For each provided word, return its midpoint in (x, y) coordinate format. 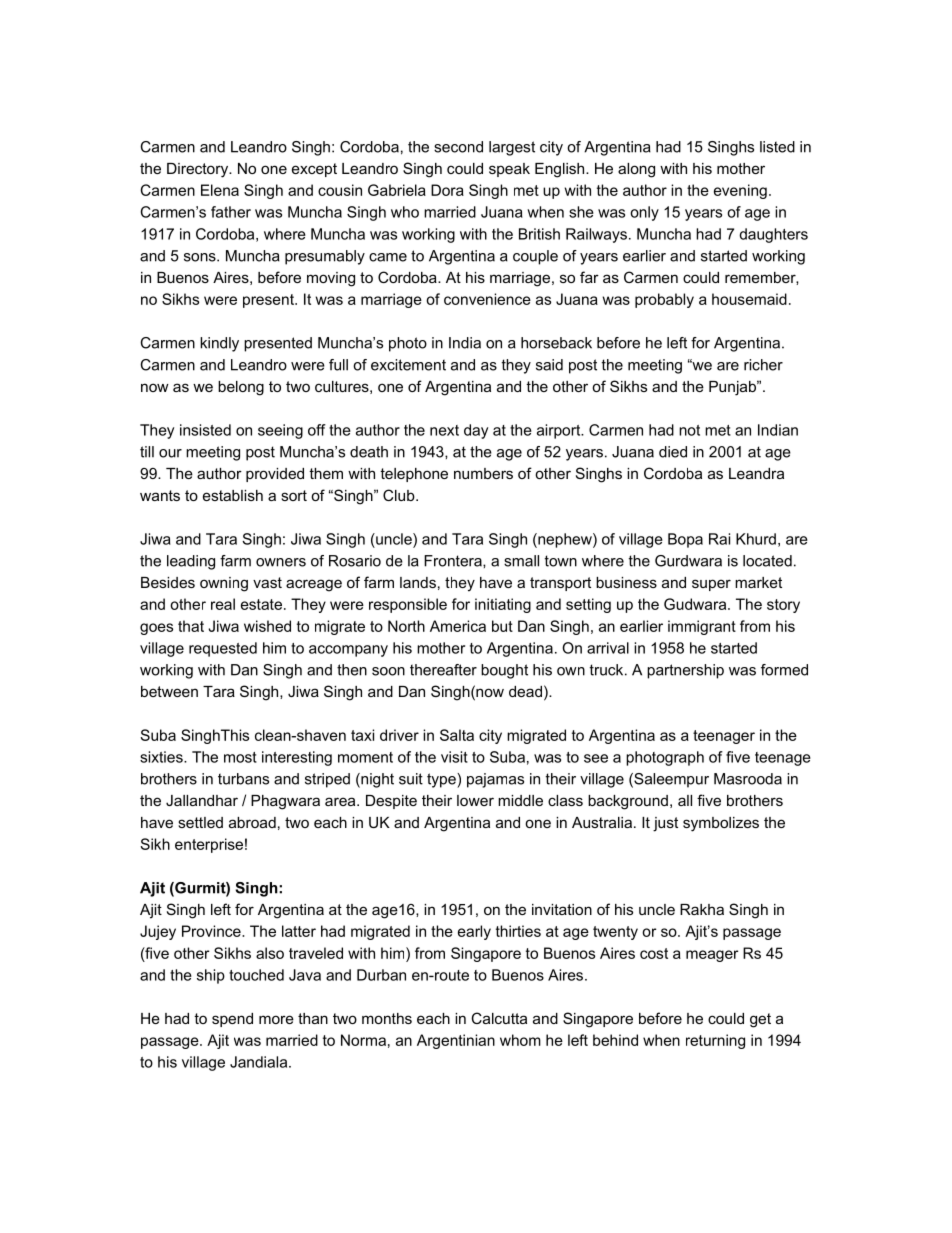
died (673, 452)
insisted (205, 430)
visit (454, 757)
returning (715, 1041)
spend (232, 1020)
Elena (220, 190)
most (240, 757)
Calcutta (499, 1018)
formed (784, 670)
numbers (483, 473)
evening (740, 191)
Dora (447, 190)
